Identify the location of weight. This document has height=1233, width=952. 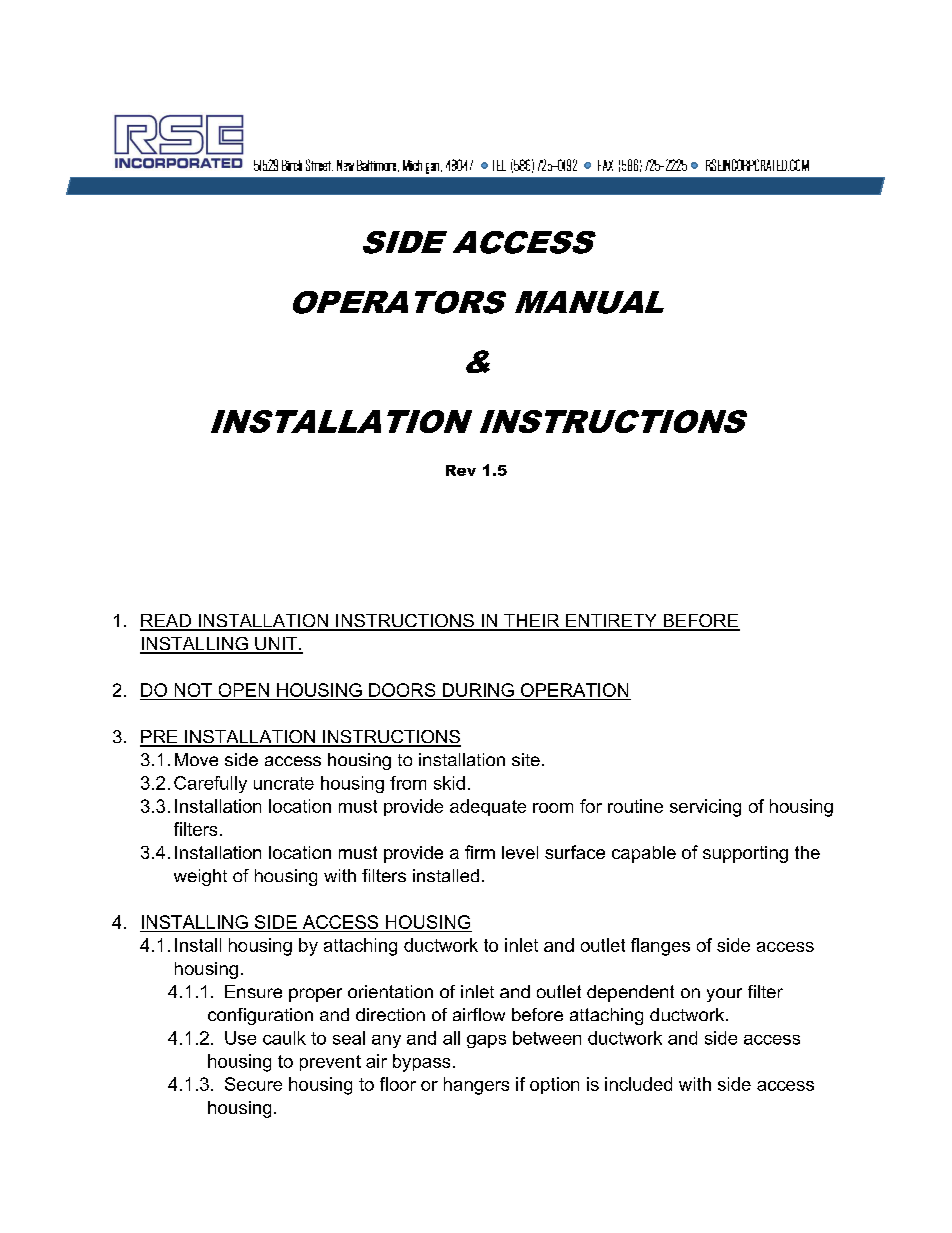
(200, 877).
